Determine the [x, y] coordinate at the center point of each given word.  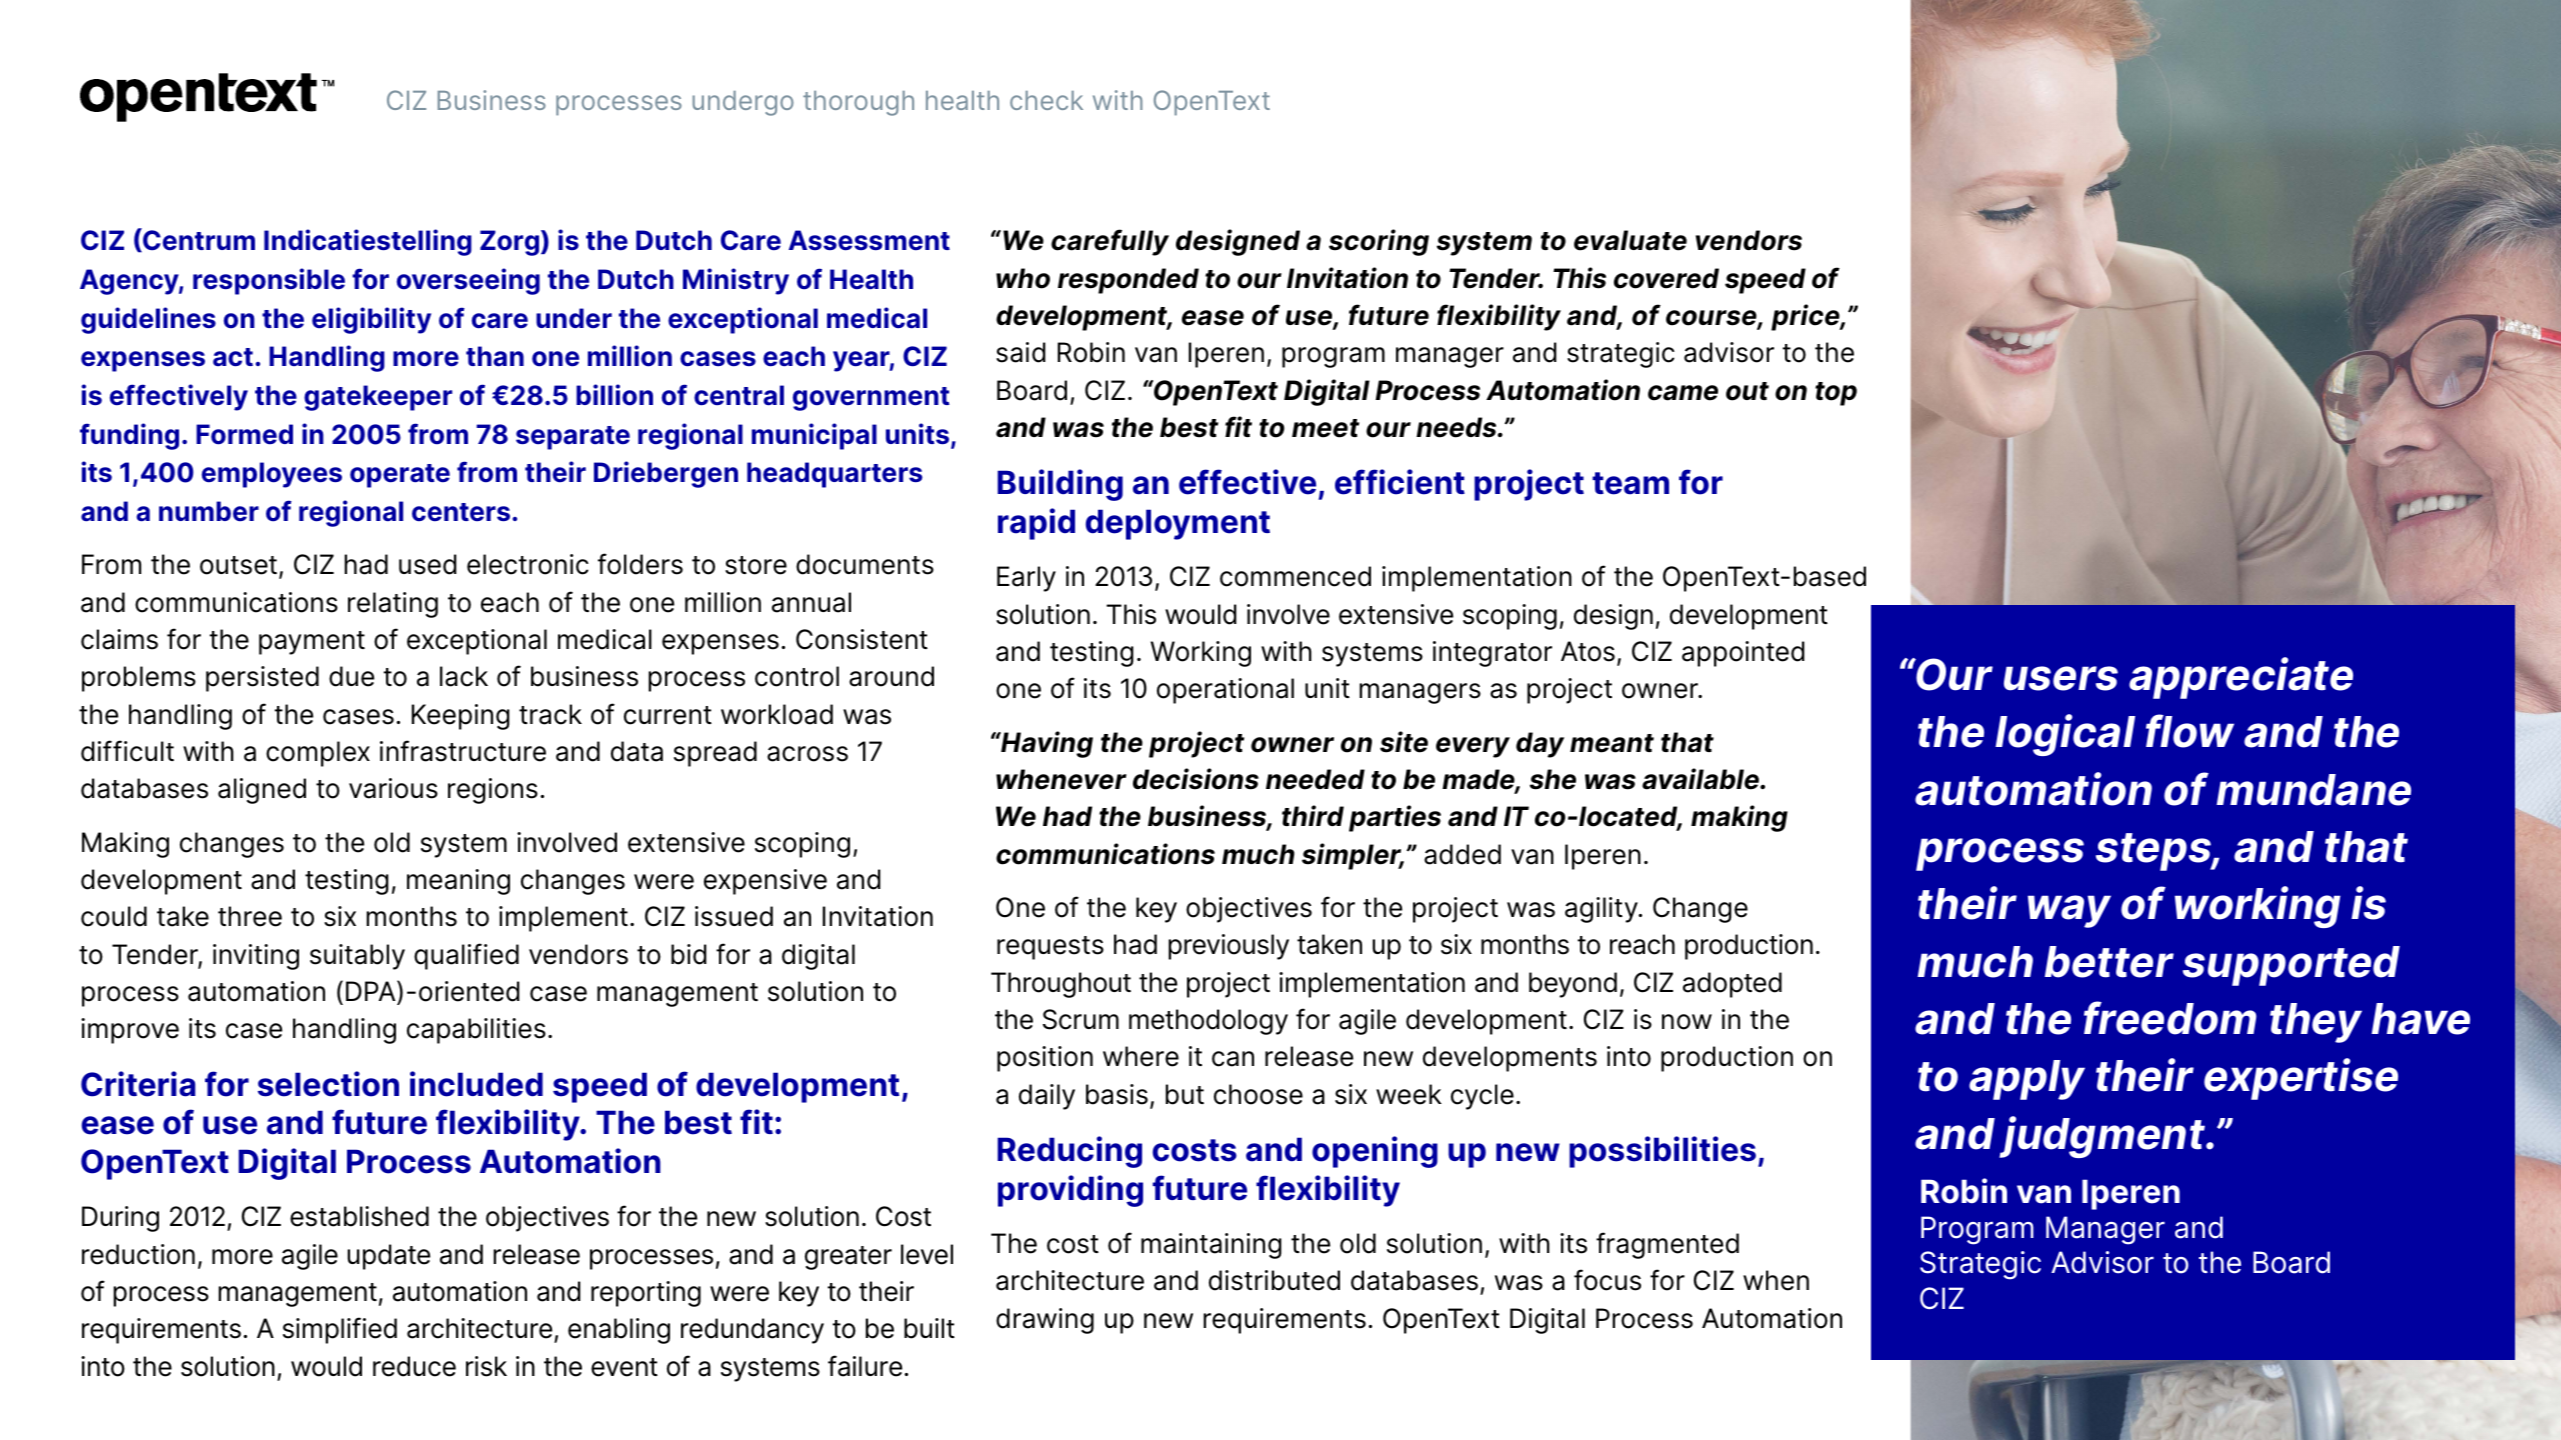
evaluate [1630, 240]
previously [1228, 947]
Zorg [511, 243]
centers [461, 512]
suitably [357, 957]
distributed [1274, 1280]
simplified [340, 1330]
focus [1607, 1280]
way [2069, 911]
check [1046, 100]
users [2061, 678]
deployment [1178, 524]
